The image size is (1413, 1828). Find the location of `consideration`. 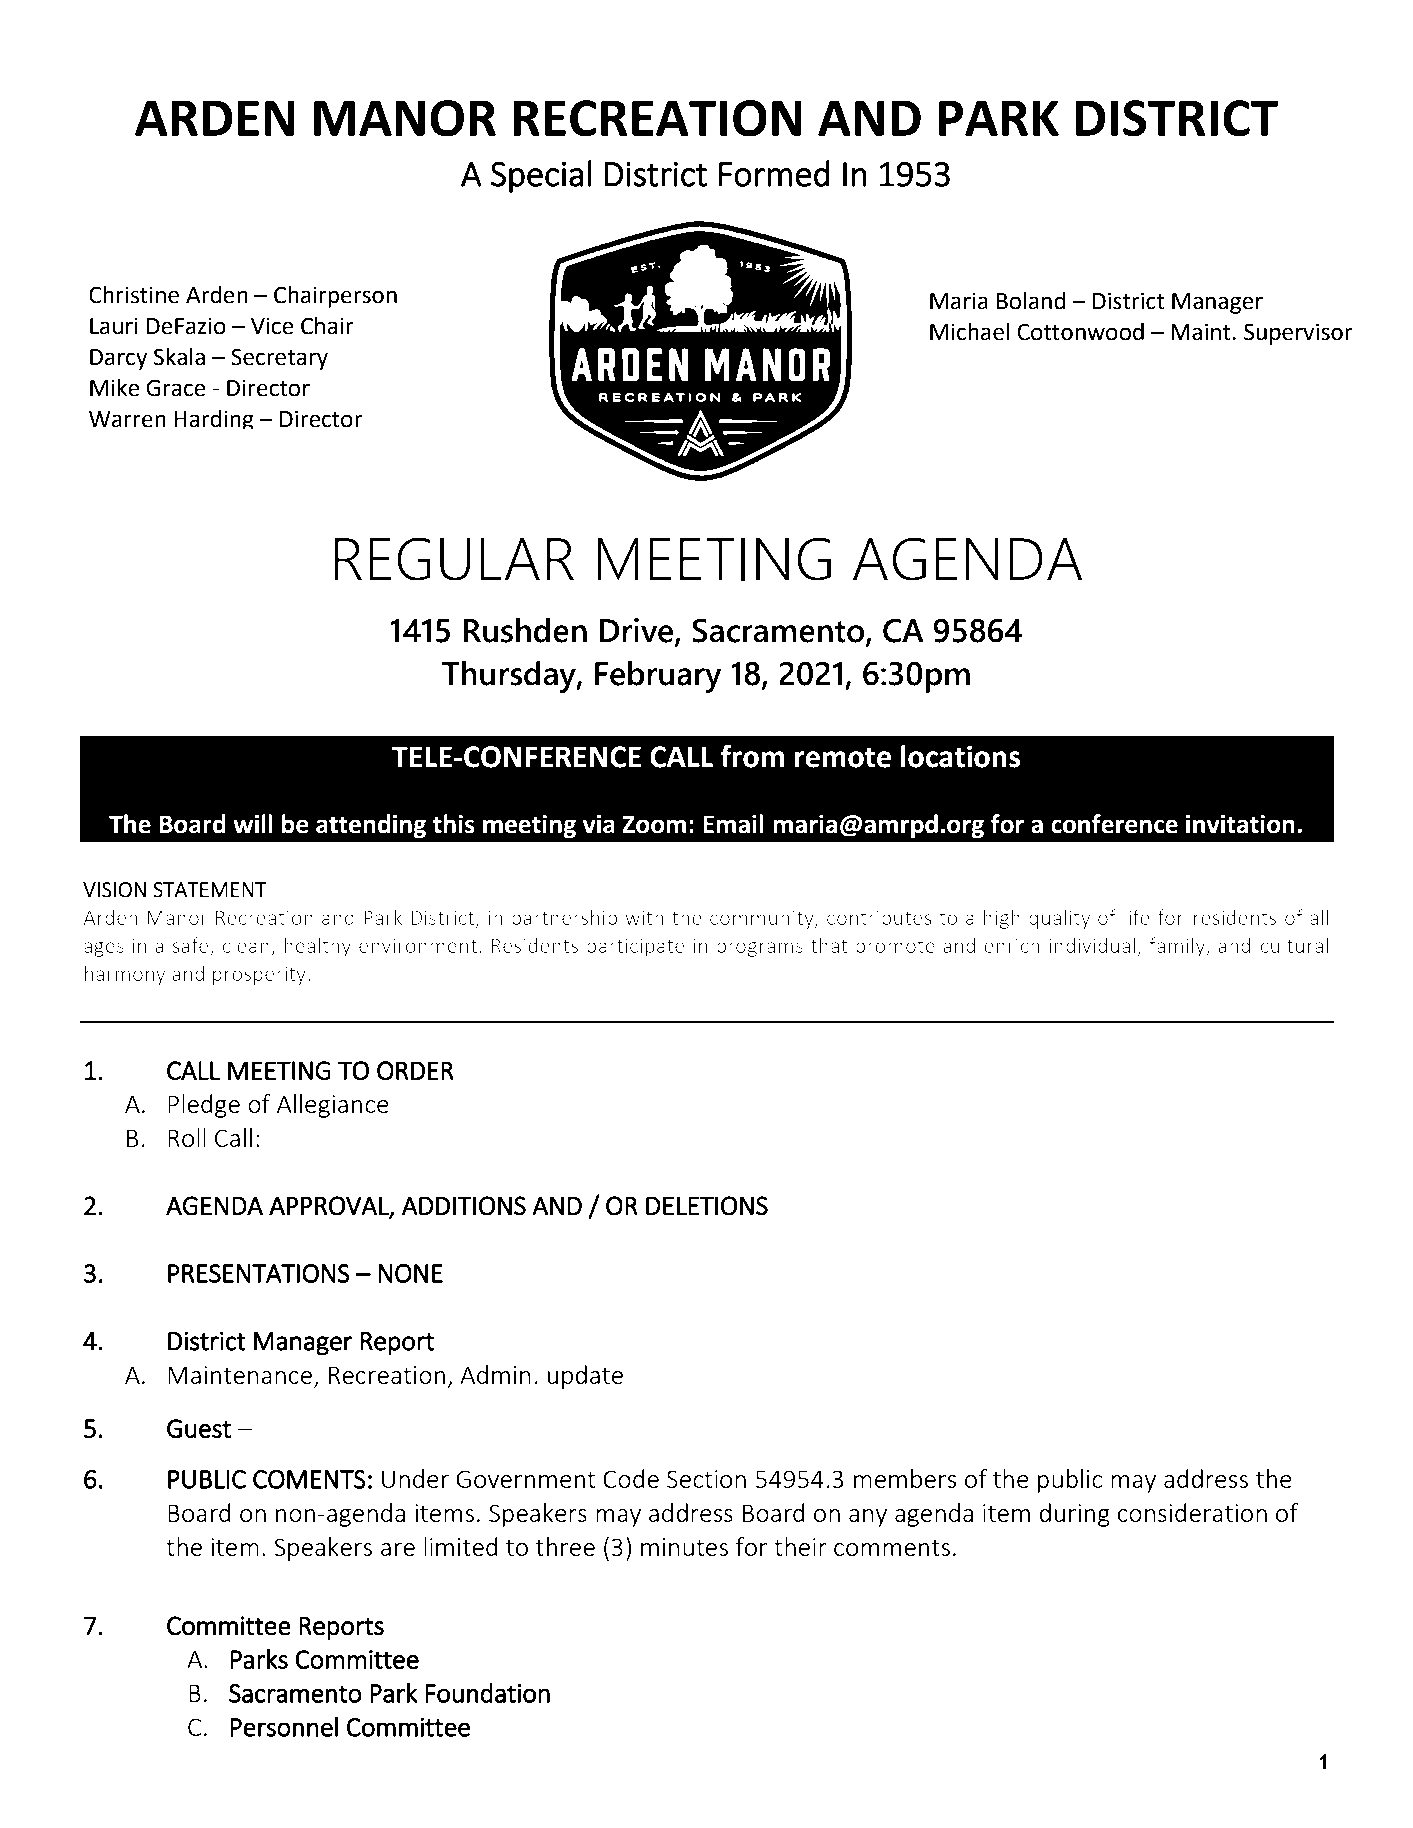

consideration is located at coordinates (1192, 1512).
